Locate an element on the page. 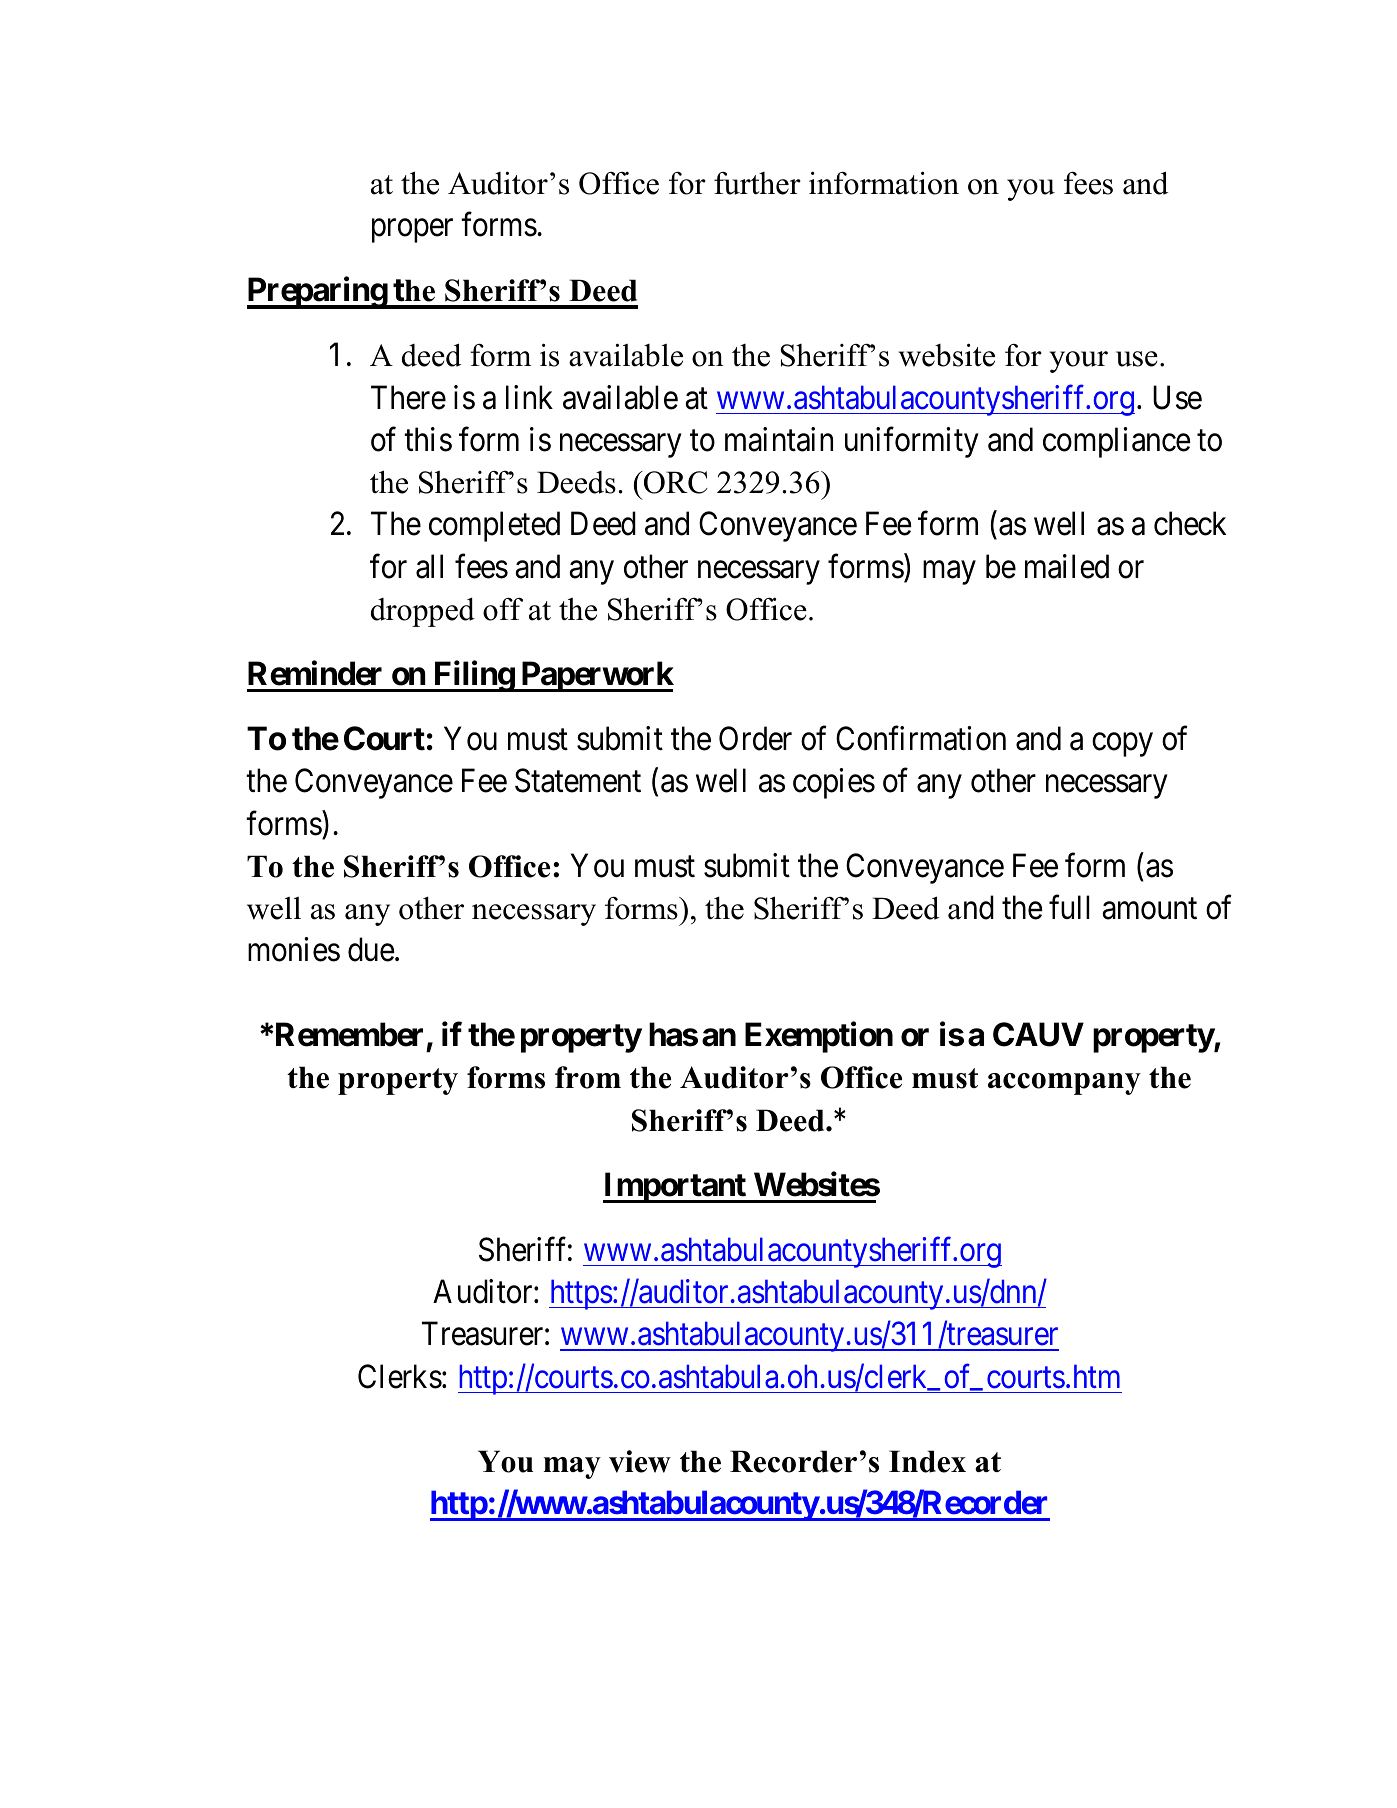  mailed is located at coordinates (1067, 566).
